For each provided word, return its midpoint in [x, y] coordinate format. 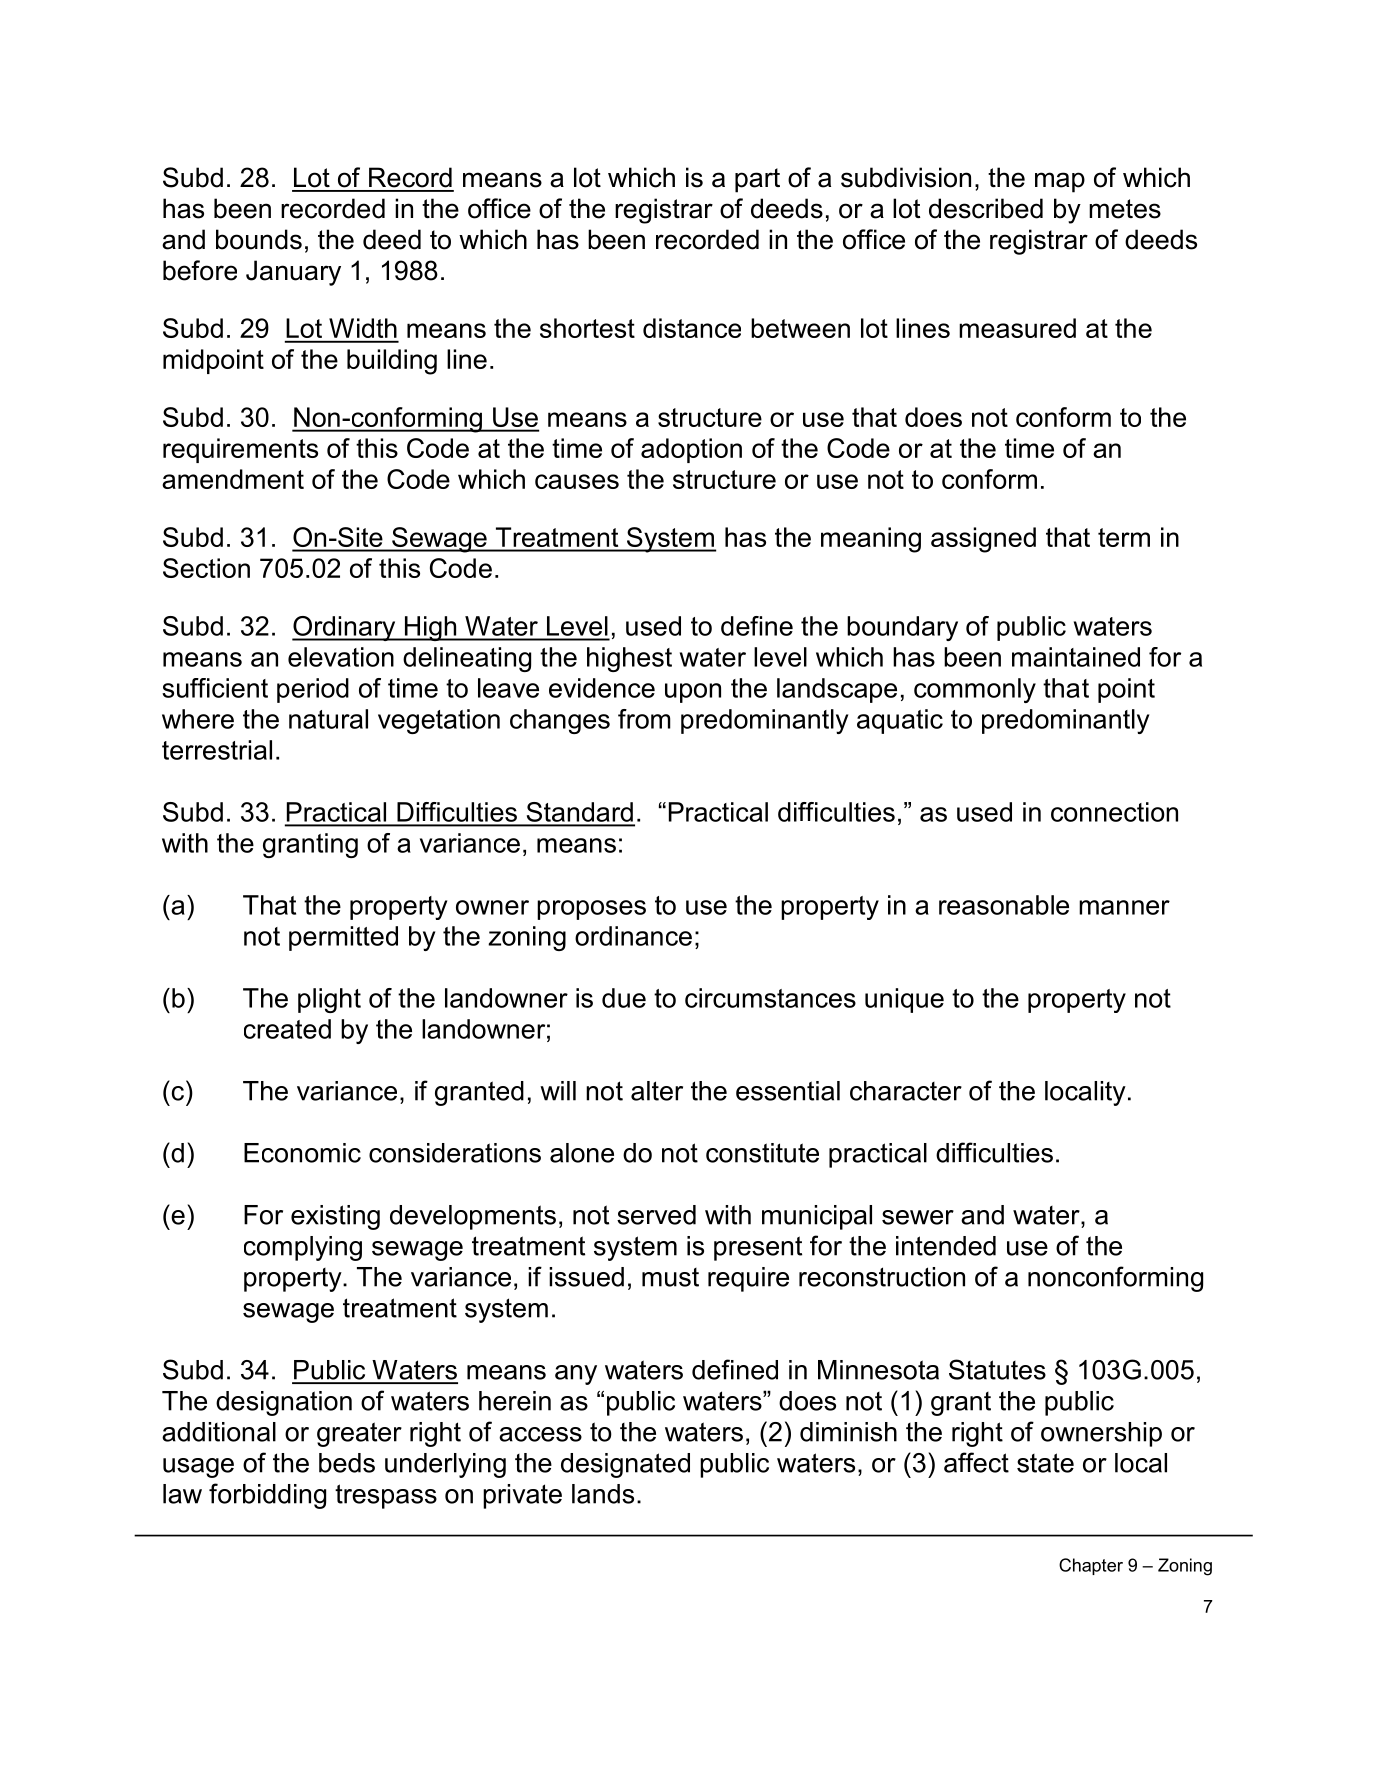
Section [206, 568]
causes [577, 481]
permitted [343, 938]
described [986, 208]
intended [946, 1246]
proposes [591, 910]
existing [335, 1217]
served [656, 1215]
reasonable [1004, 905]
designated [625, 1465]
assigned [983, 540]
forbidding [267, 1496]
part [757, 180]
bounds [259, 239]
